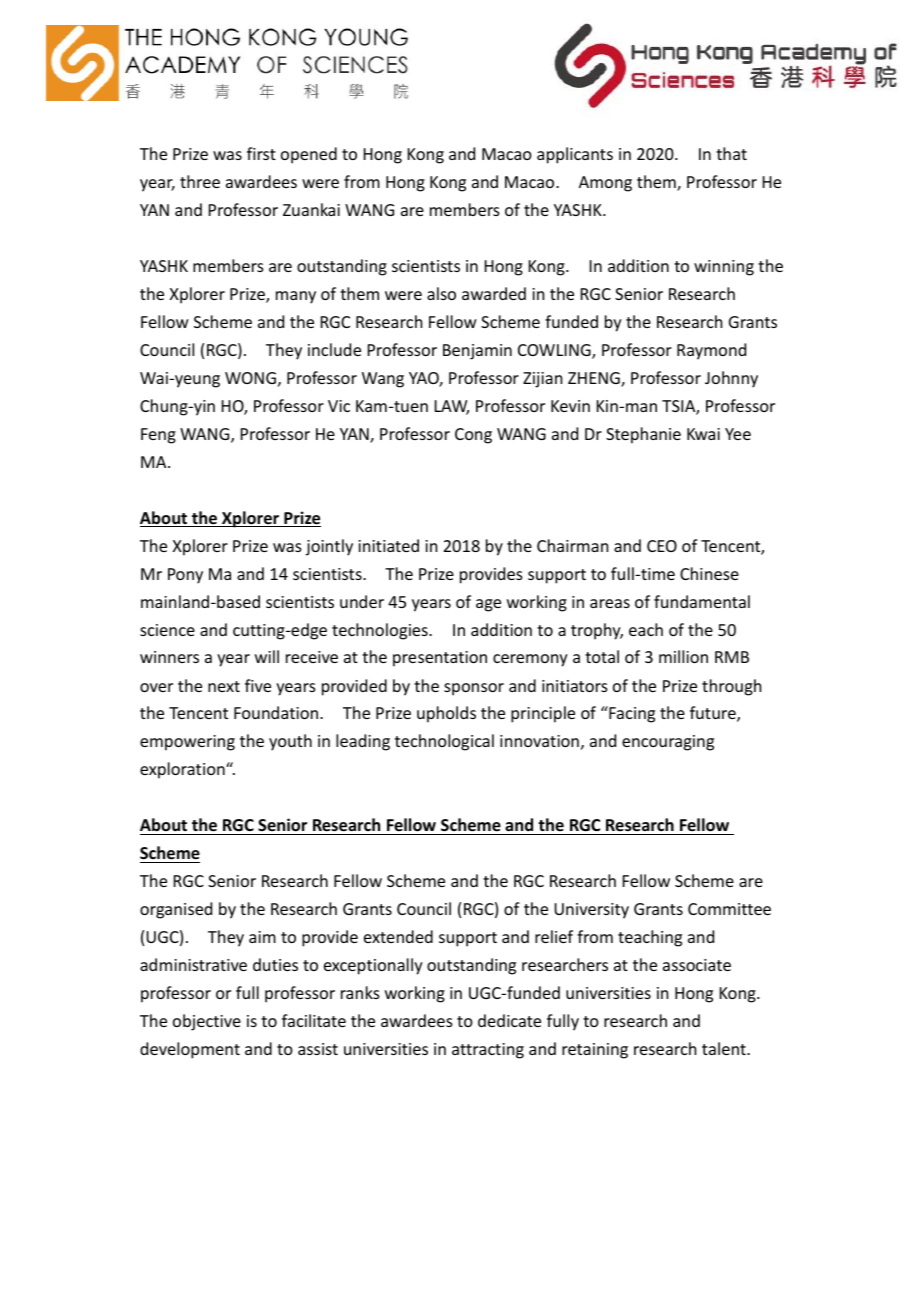  What do you see at coordinates (488, 1051) in the screenshot?
I see `attracting` at bounding box center [488, 1051].
